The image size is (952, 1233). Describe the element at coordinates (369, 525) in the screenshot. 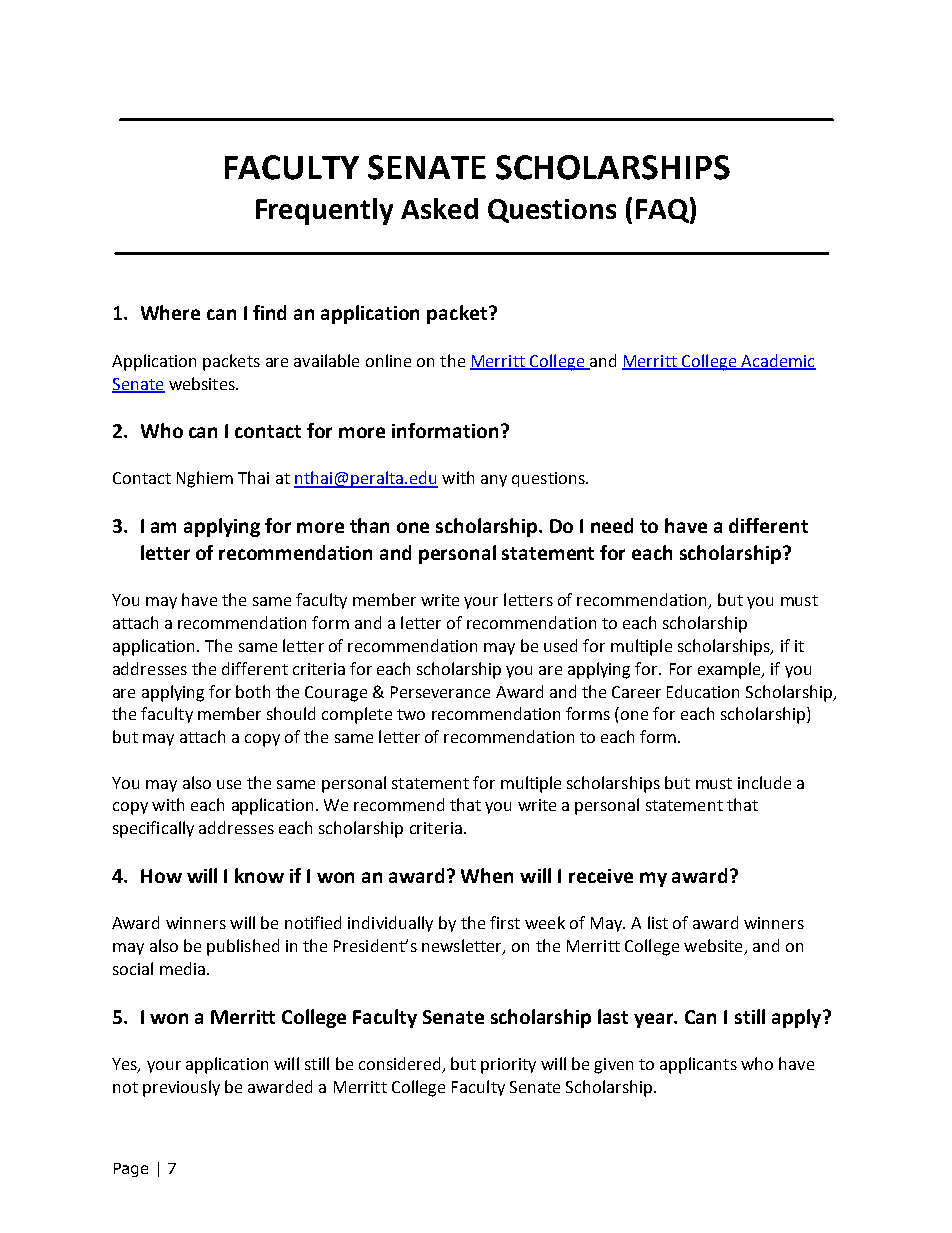

I see `than` at that location.
